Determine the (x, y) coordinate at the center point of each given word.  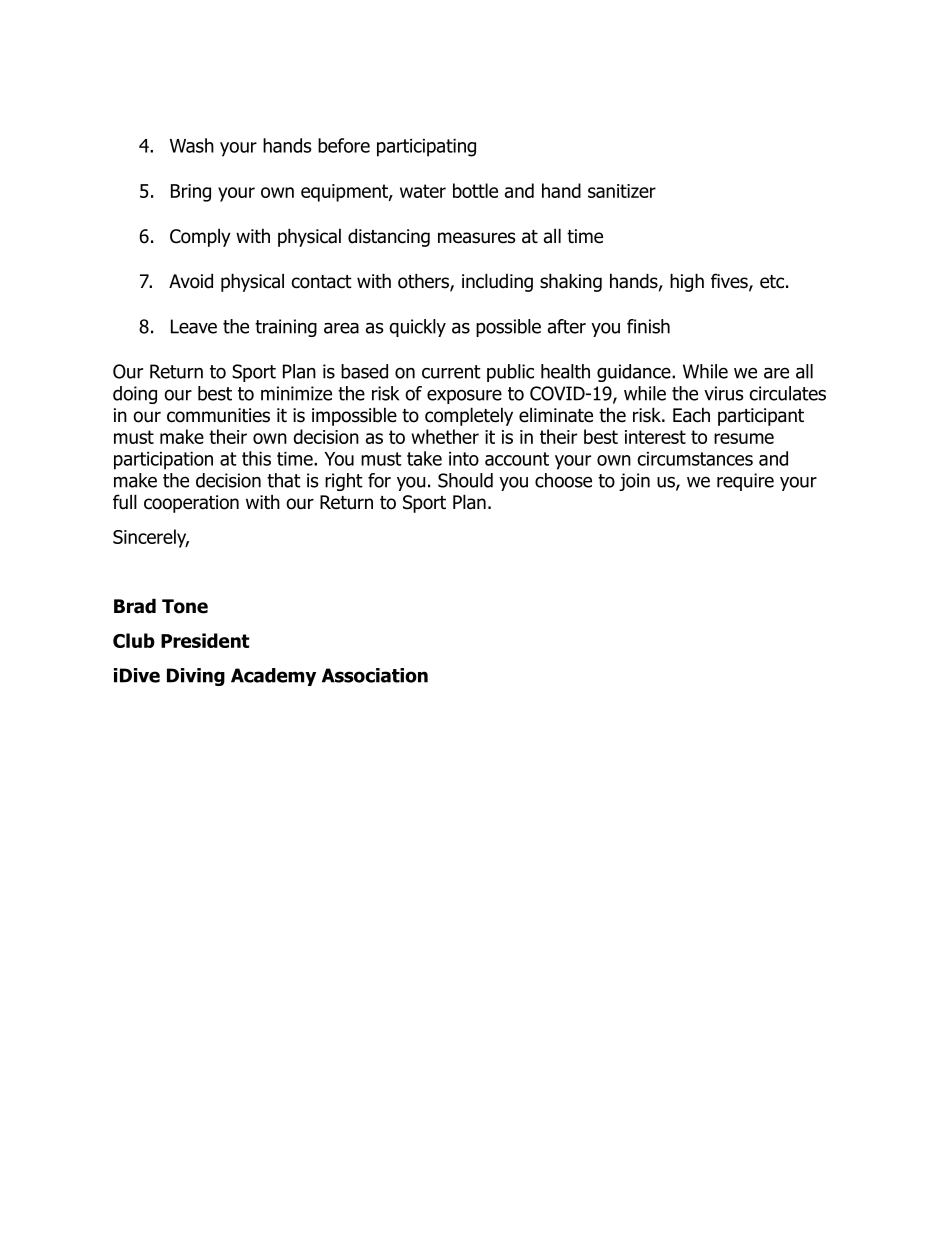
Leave (194, 326)
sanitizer (622, 191)
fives (730, 282)
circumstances (695, 459)
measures (476, 238)
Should (465, 480)
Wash (192, 145)
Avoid (191, 281)
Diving (196, 677)
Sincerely (151, 538)
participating (426, 148)
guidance (635, 373)
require (745, 482)
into (464, 459)
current (451, 372)
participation (163, 461)
